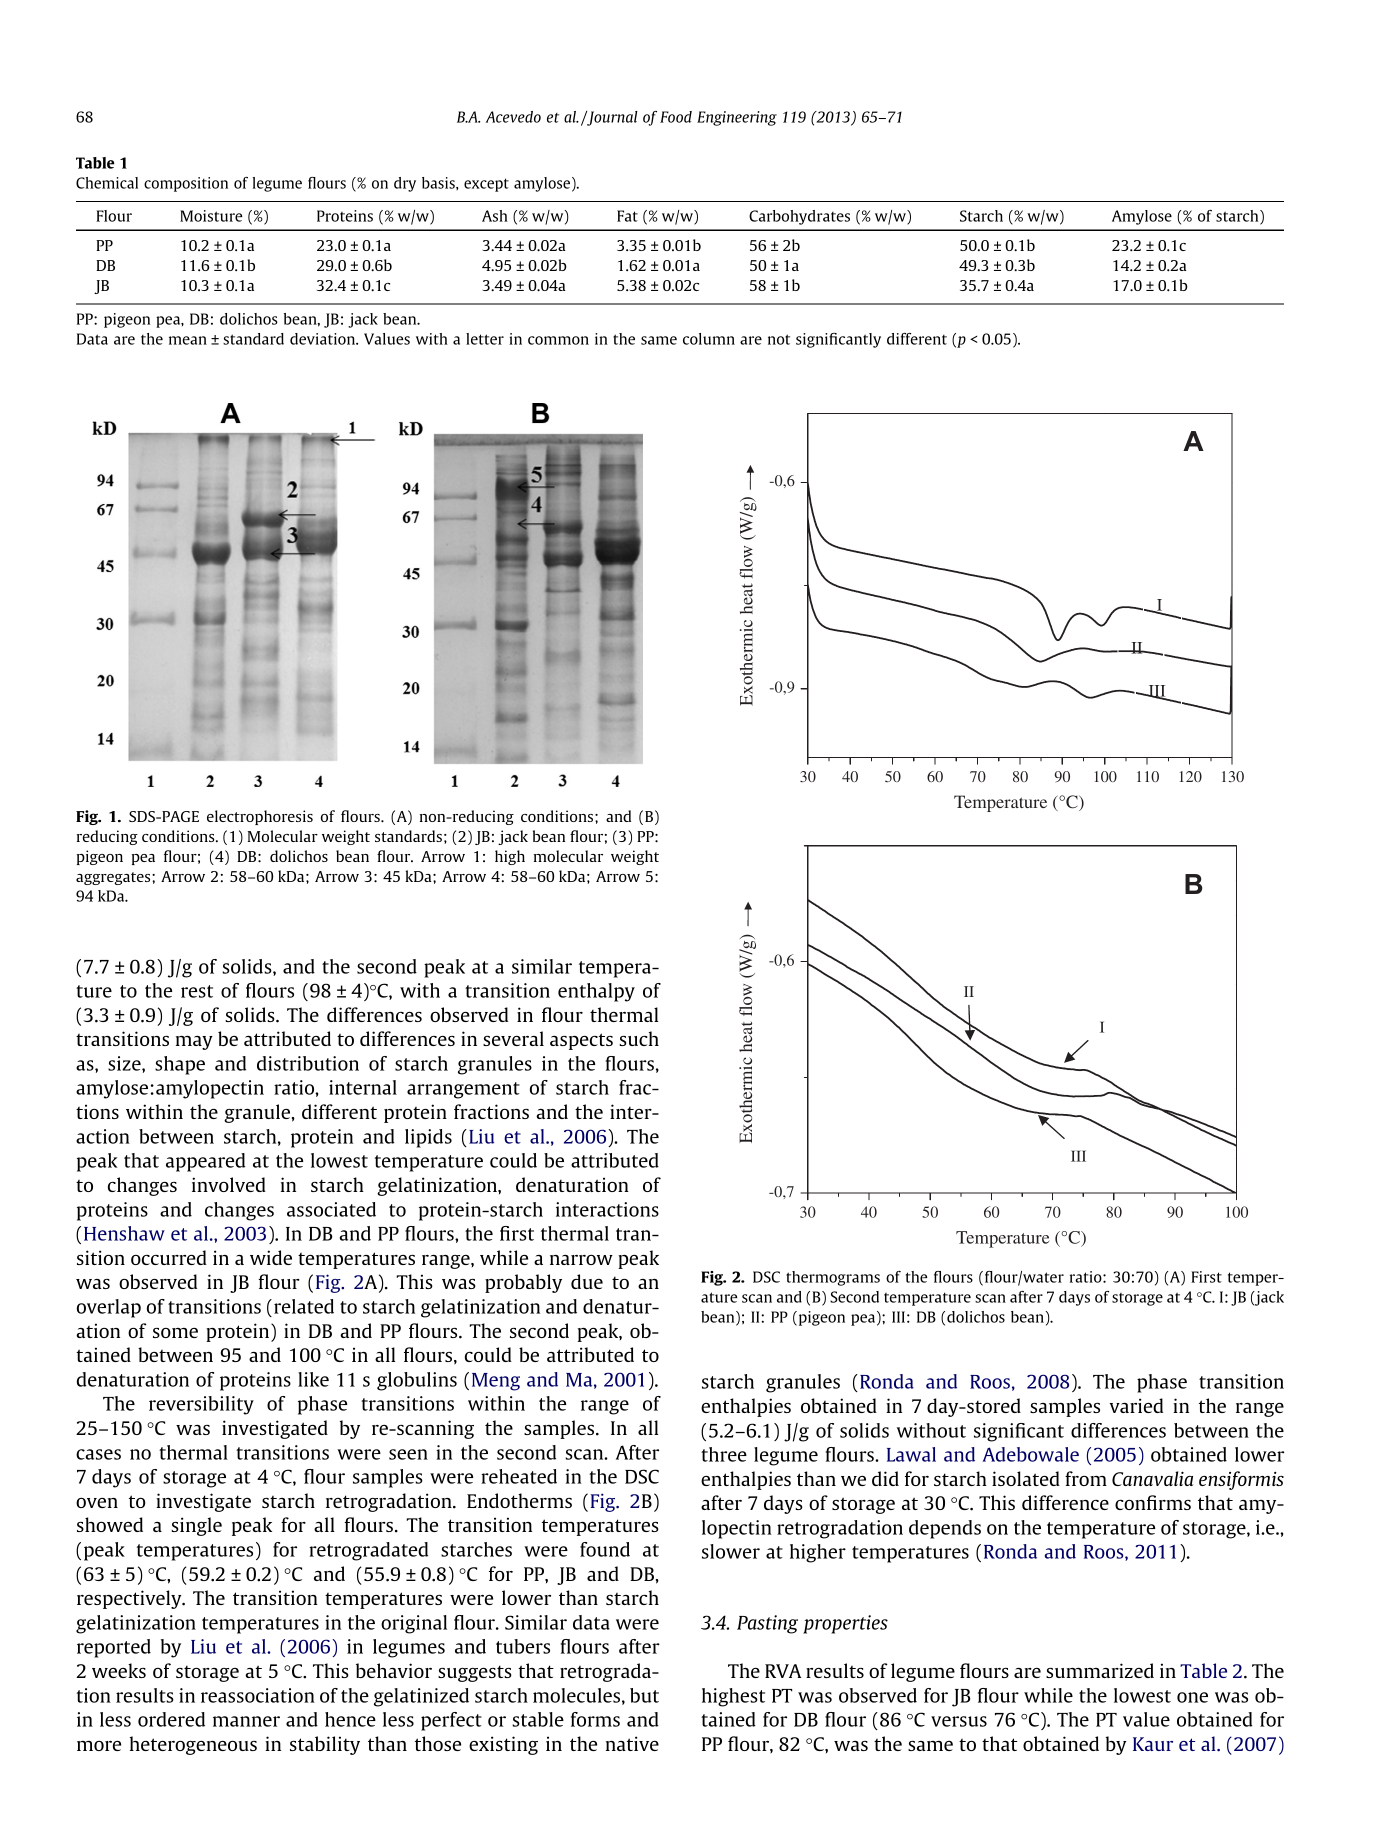  I want to click on enthalpy, so click(596, 992).
